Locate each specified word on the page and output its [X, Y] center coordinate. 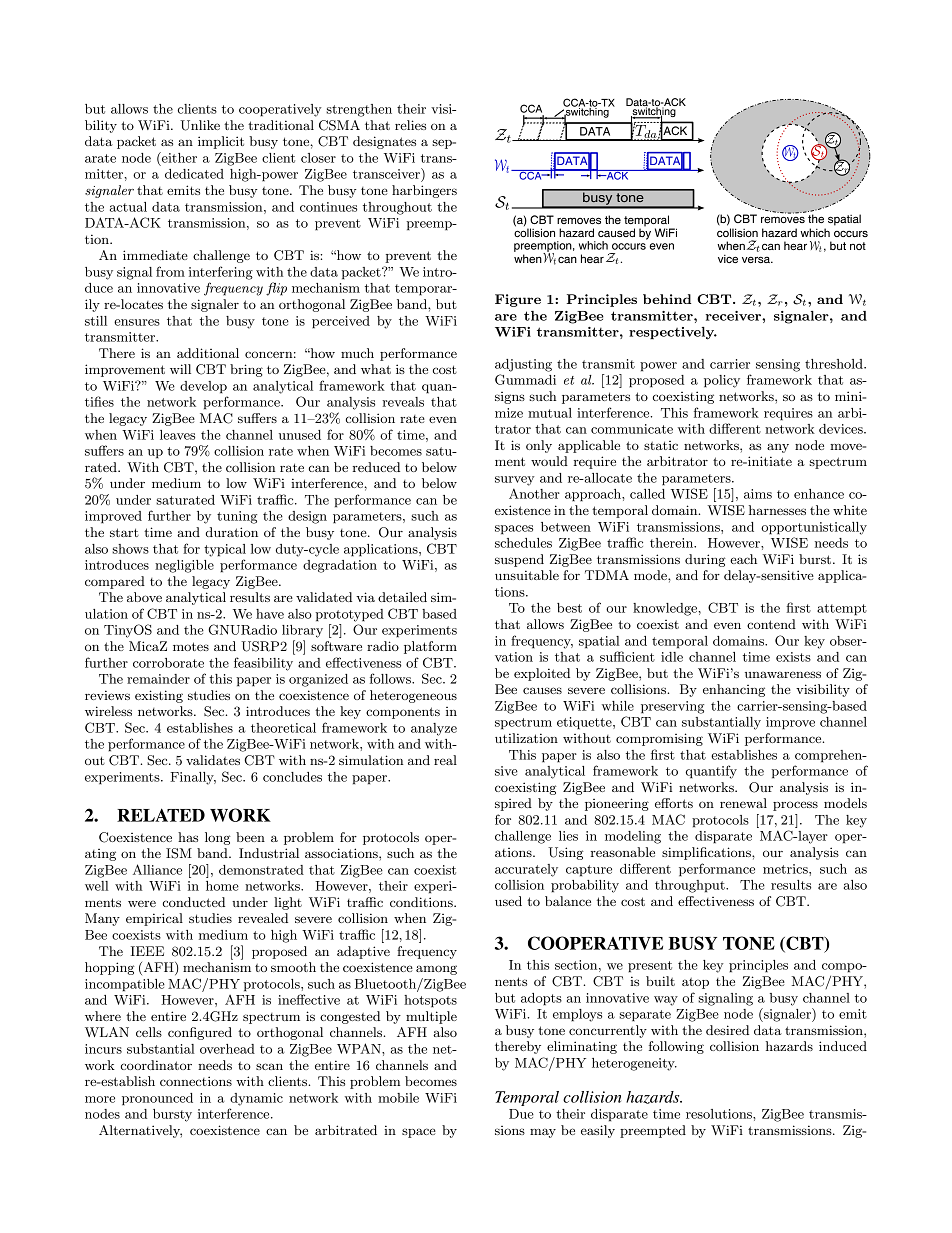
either [178, 157]
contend [771, 624]
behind [667, 299]
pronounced [157, 1099]
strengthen [359, 110]
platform [430, 647]
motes [191, 646]
